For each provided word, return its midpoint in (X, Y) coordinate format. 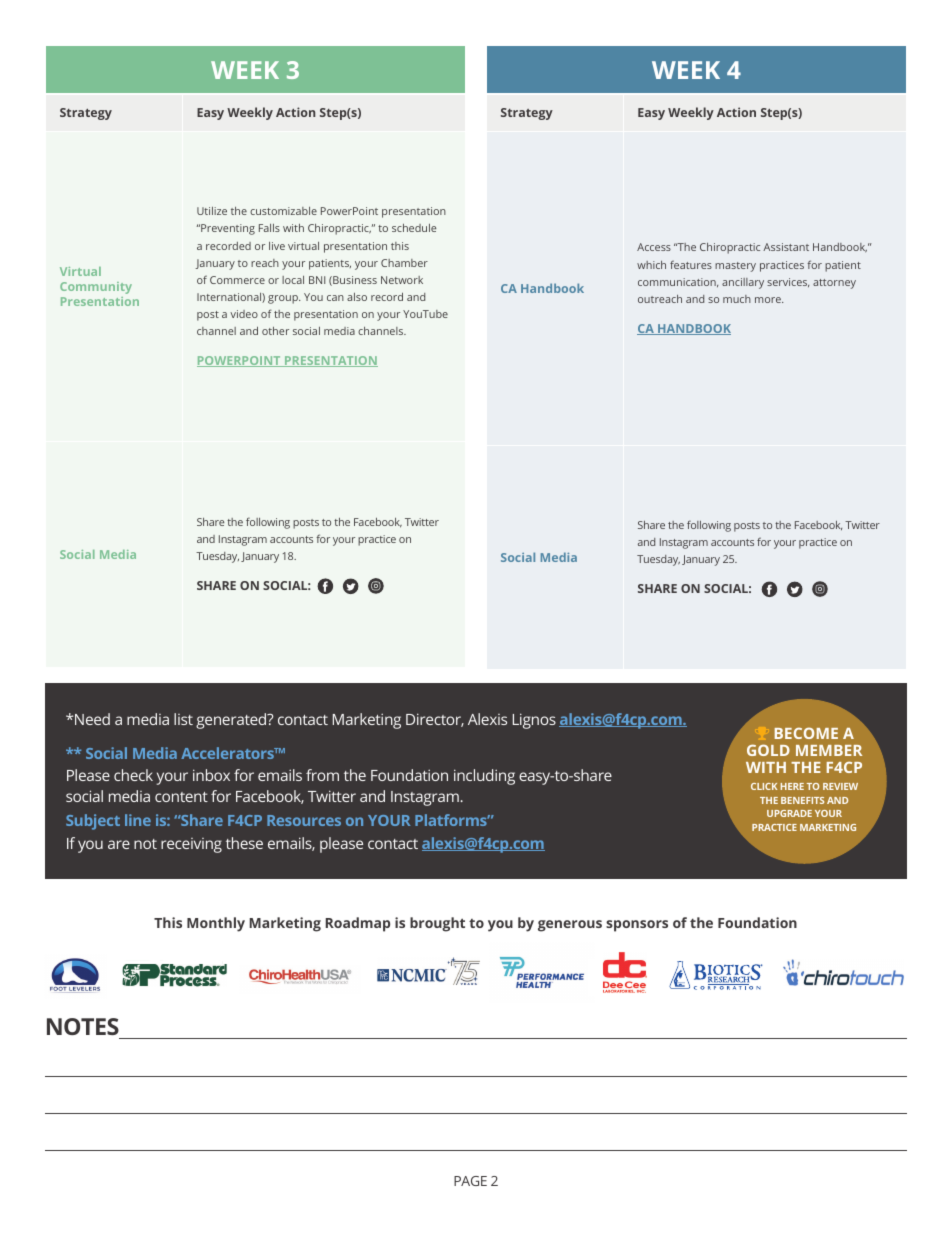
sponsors (637, 926)
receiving (191, 845)
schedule (414, 228)
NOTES (83, 1026)
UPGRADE (789, 813)
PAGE (470, 1181)
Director (435, 720)
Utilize (212, 211)
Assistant (786, 247)
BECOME (806, 733)
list (183, 719)
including (484, 777)
